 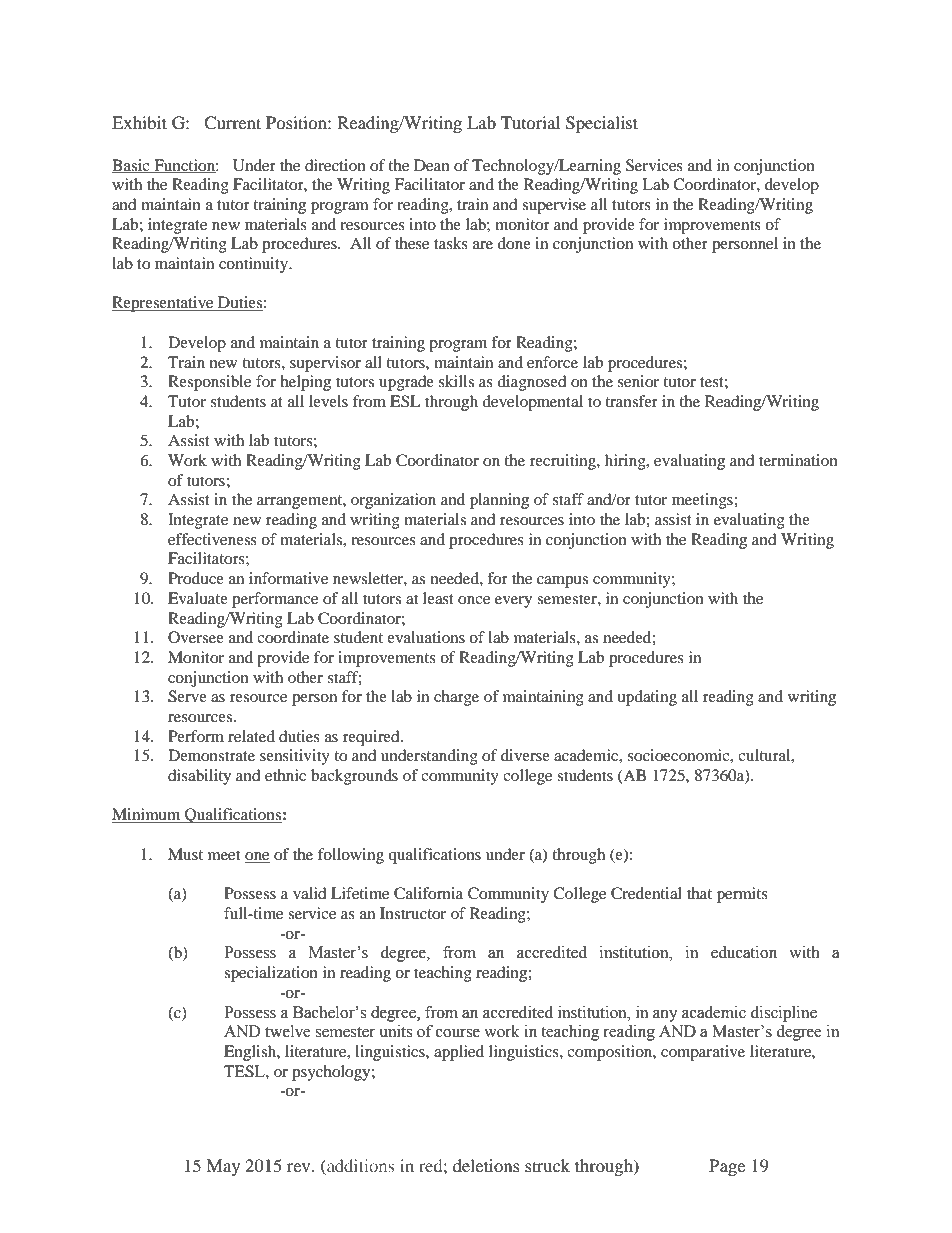 What do you see at coordinates (196, 637) in the page?
I see `Oversee` at bounding box center [196, 637].
